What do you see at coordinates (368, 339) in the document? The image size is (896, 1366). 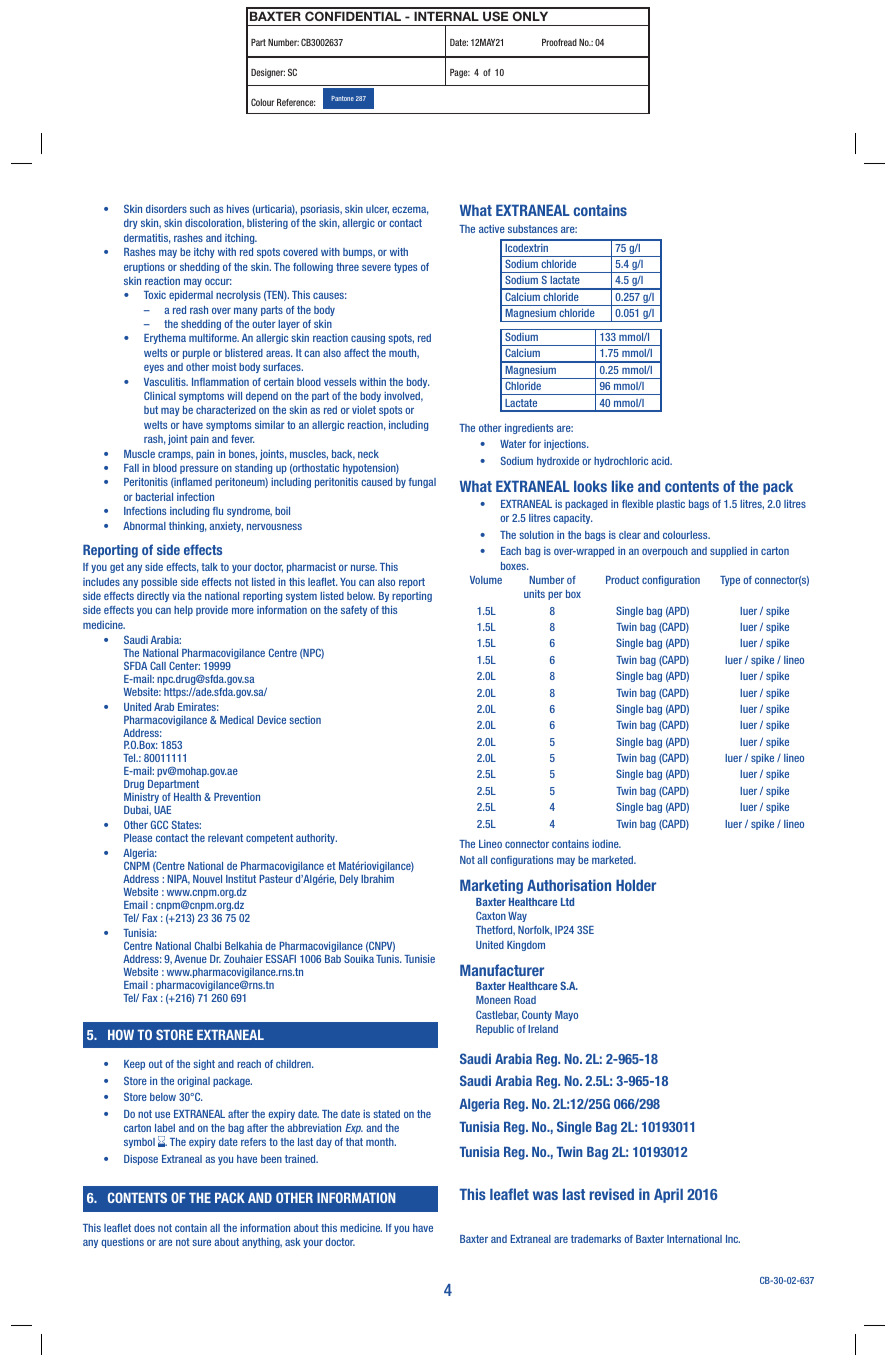 I see `causing` at bounding box center [368, 339].
